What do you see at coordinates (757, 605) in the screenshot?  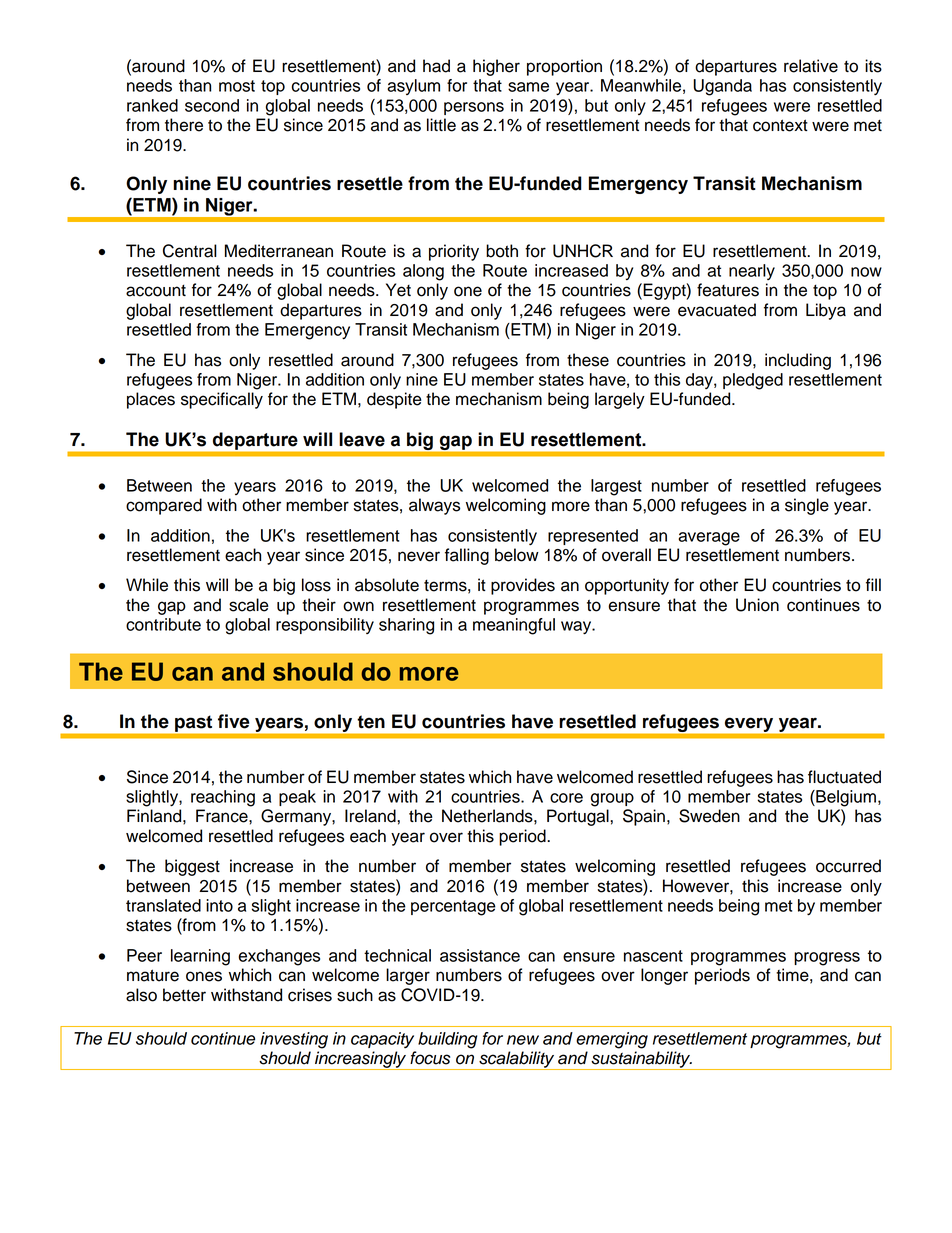 I see `Union` at bounding box center [757, 605].
